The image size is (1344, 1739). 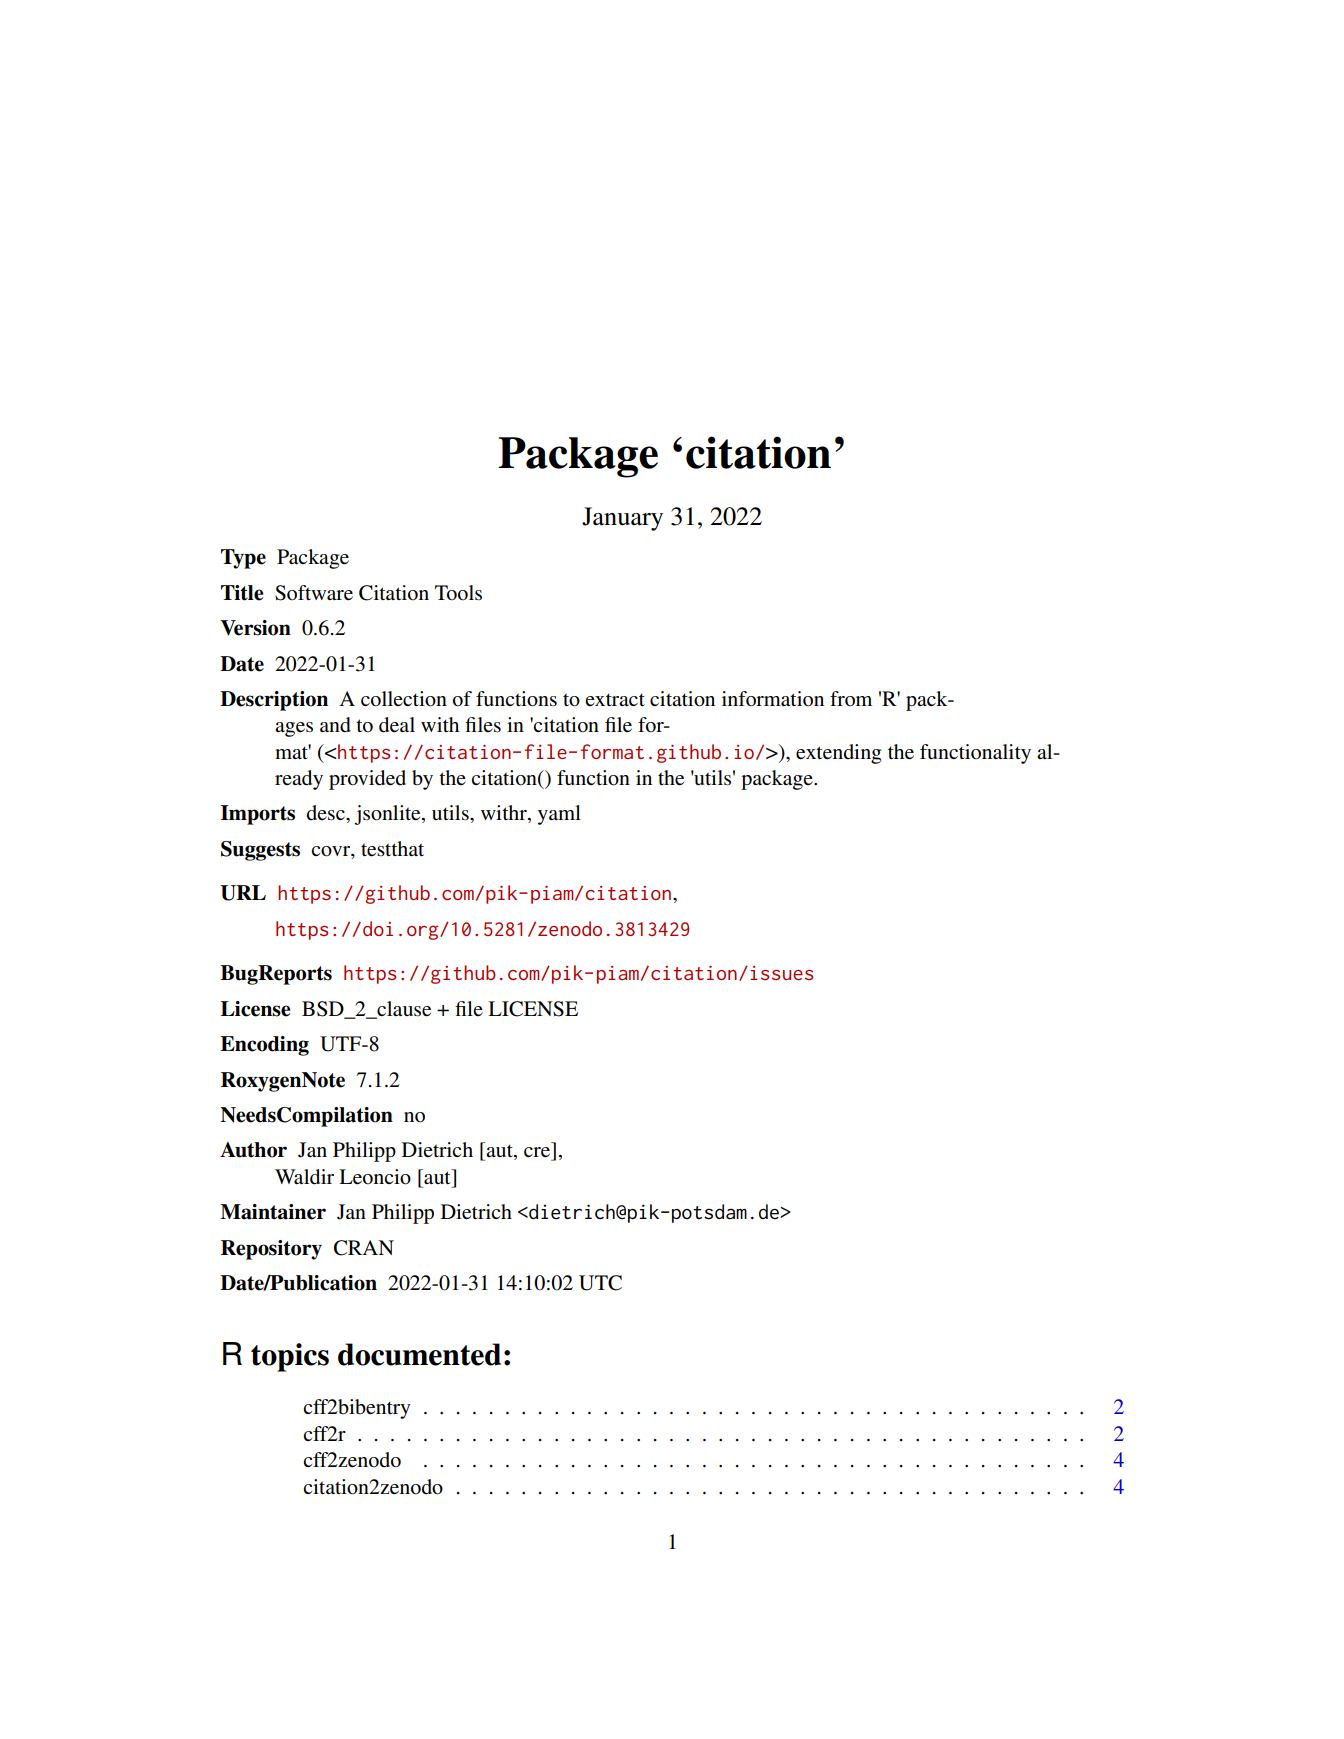 What do you see at coordinates (364, 1248) in the screenshot?
I see `CRAN` at bounding box center [364, 1248].
